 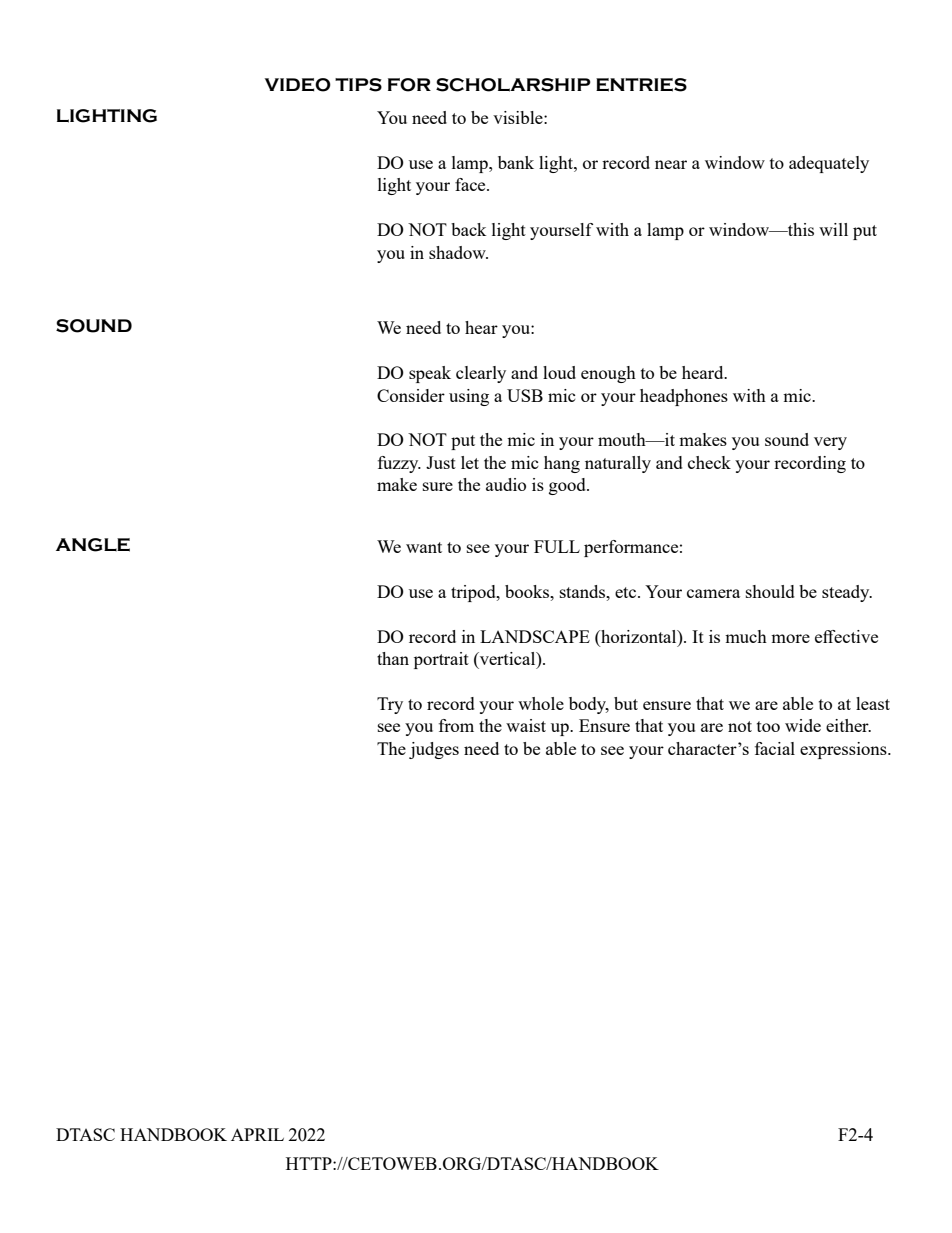 I want to click on adequately, so click(x=829, y=164).
